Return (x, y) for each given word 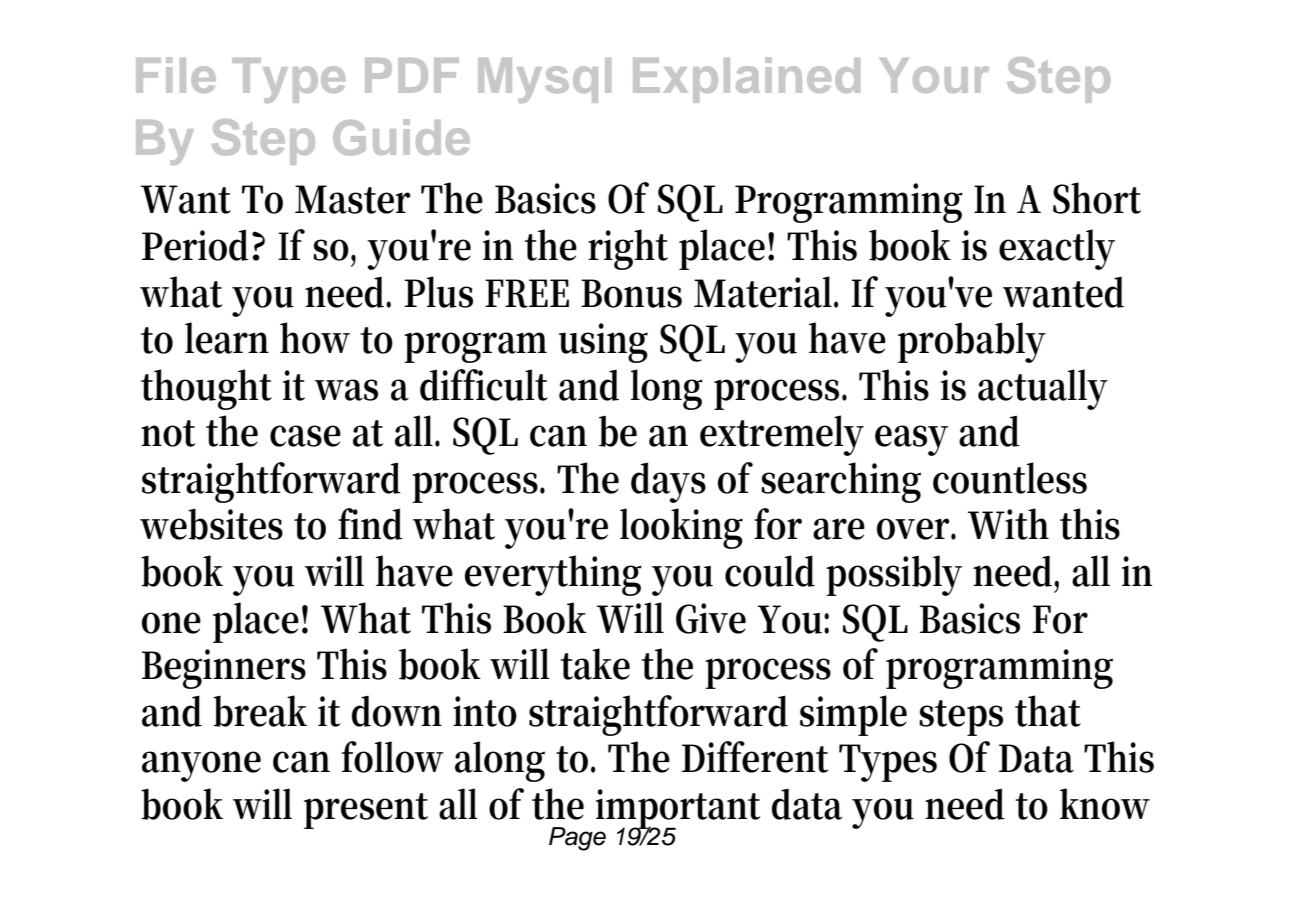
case (305, 436)
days (668, 482)
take (595, 664)
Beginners (224, 669)
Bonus (631, 293)
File (176, 75)
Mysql (544, 80)
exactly (1057, 249)
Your (934, 75)
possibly (894, 575)
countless (1010, 478)
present (366, 811)
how (315, 338)
